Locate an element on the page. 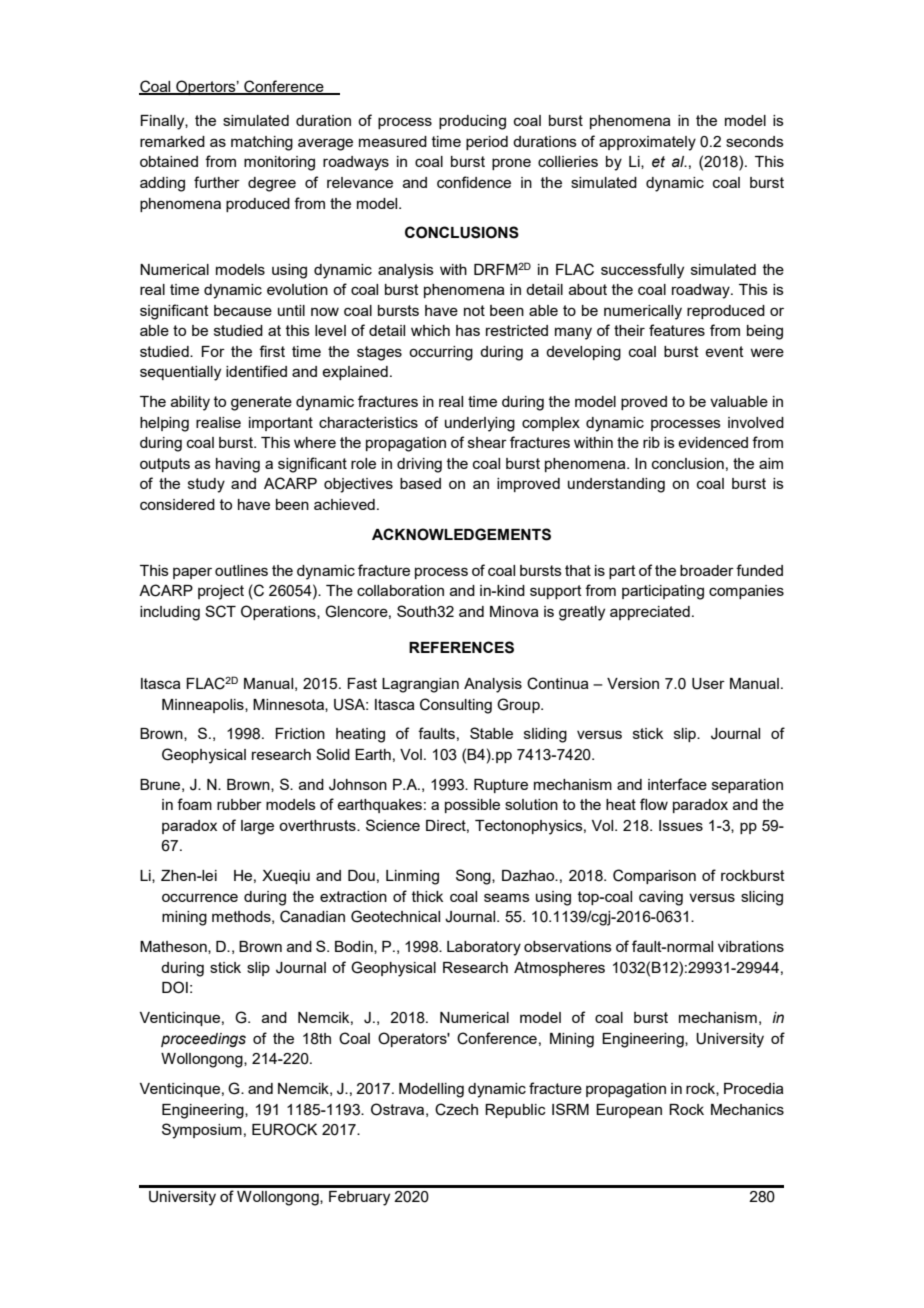  REFERENCES is located at coordinates (461, 647).
